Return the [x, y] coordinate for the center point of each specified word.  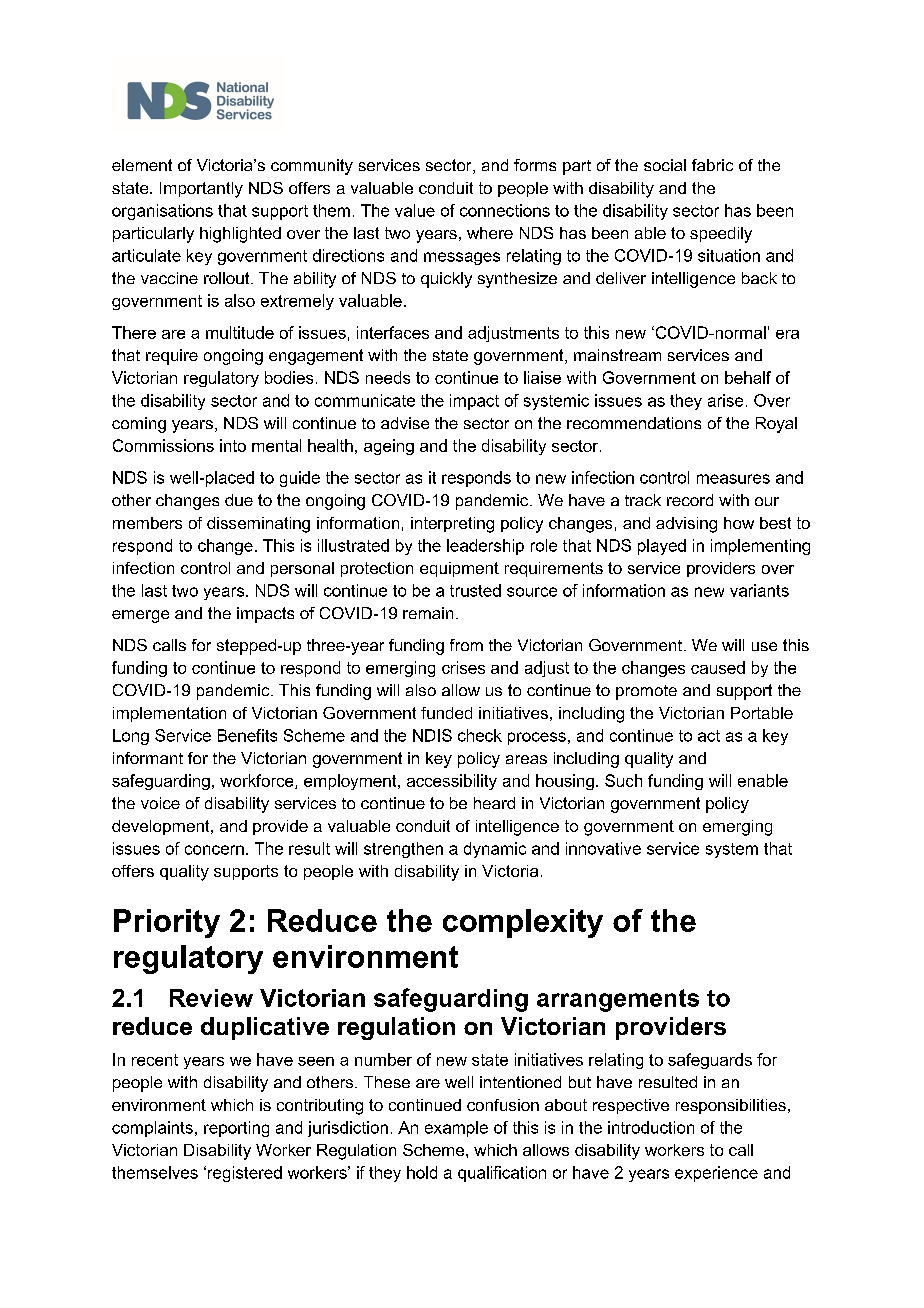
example [456, 1129]
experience [716, 1174]
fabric [712, 165]
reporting [236, 1129]
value [415, 210]
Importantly [201, 190]
